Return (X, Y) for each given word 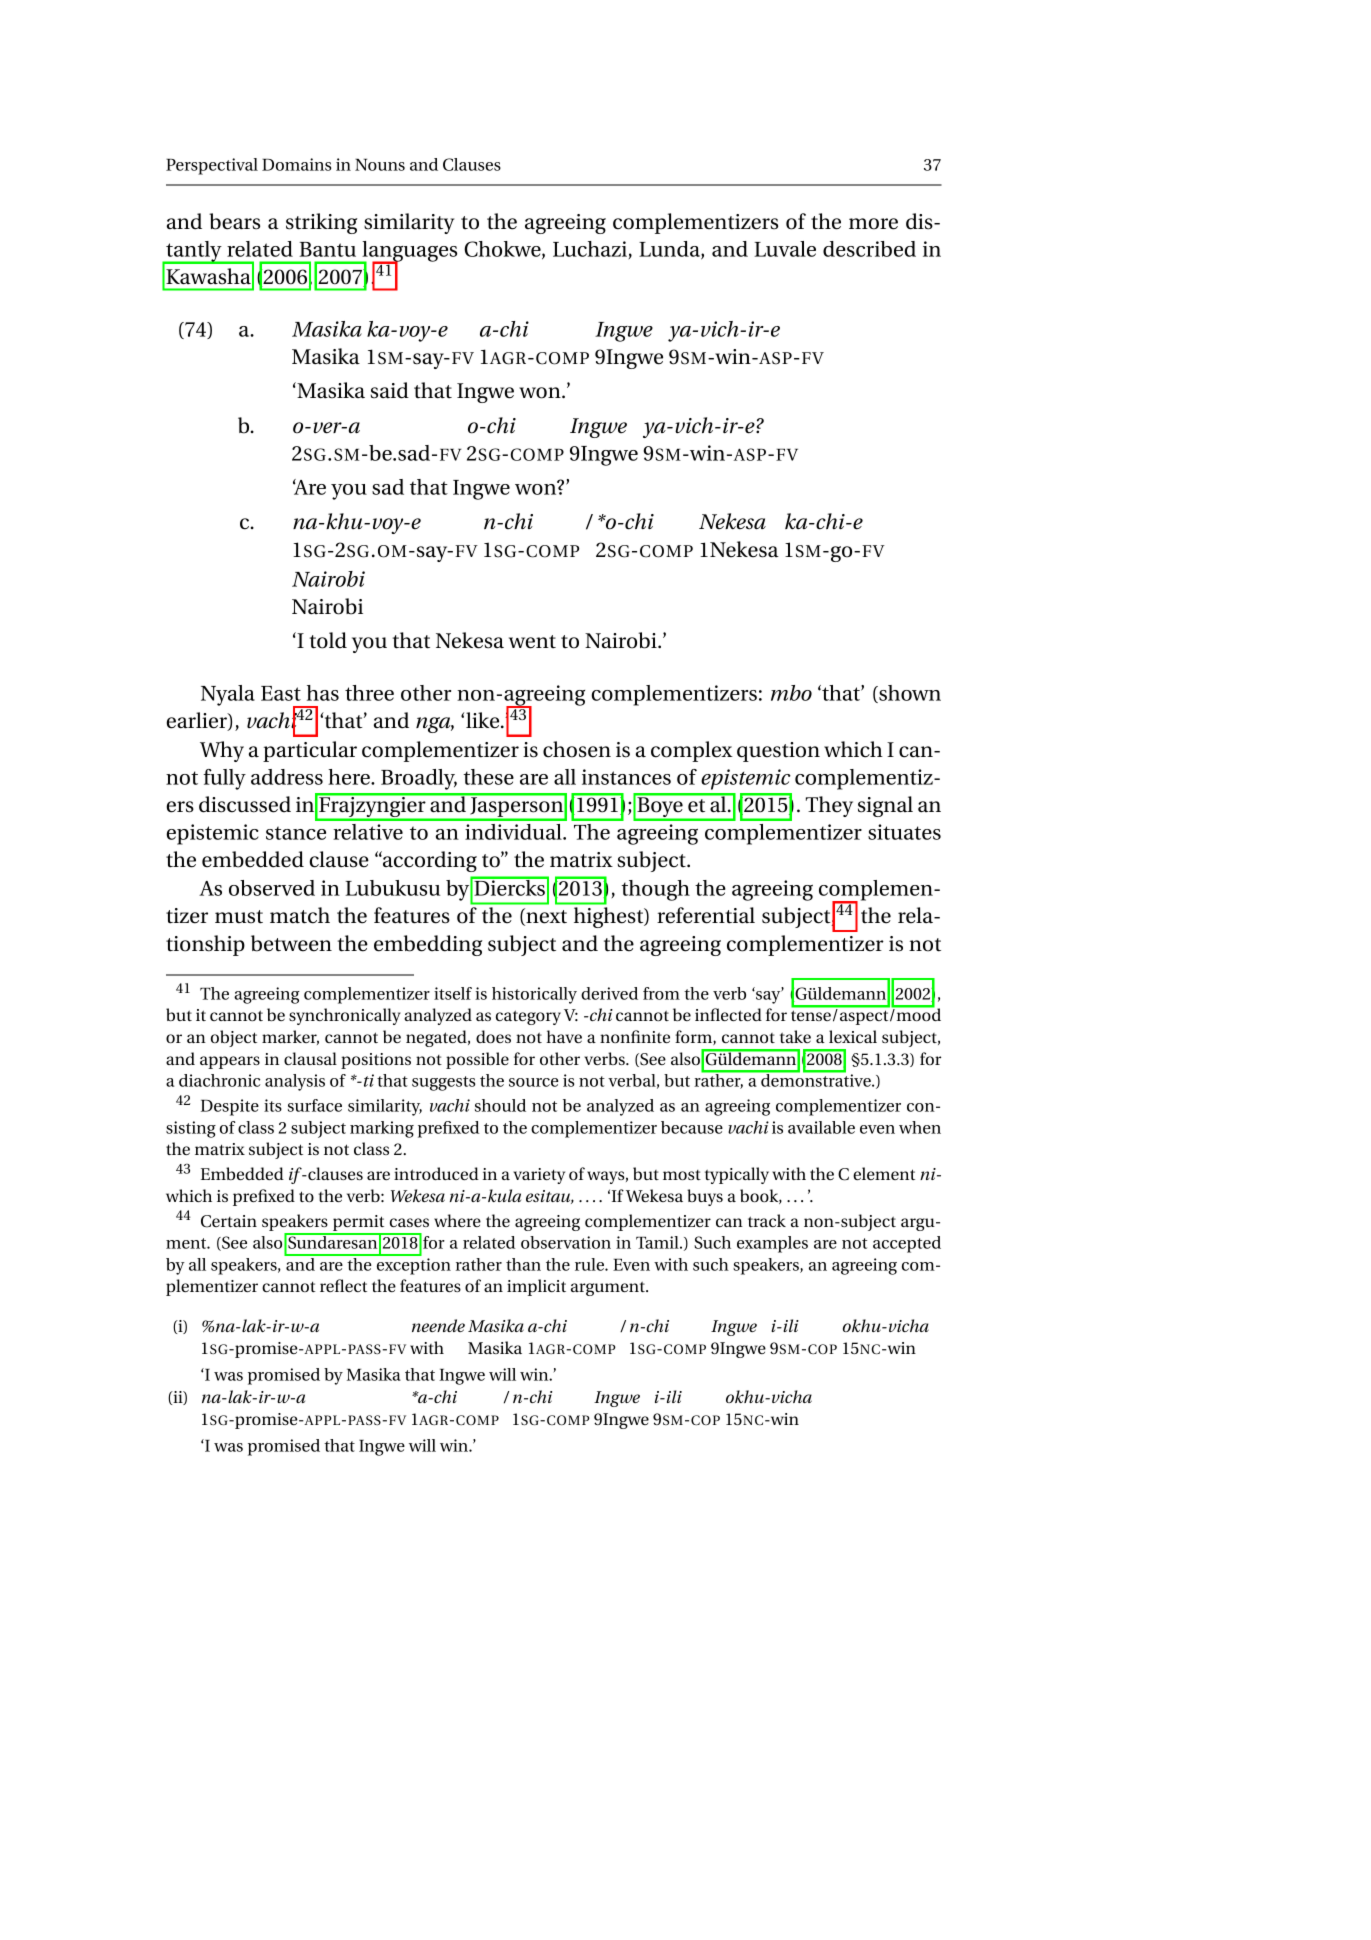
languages (408, 252)
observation (566, 1242)
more (873, 224)
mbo (791, 693)
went (532, 642)
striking (321, 223)
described (869, 249)
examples (772, 1244)
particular (310, 751)
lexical (853, 1036)
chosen (577, 749)
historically (534, 995)
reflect (343, 1285)
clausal (310, 1058)
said (390, 390)
